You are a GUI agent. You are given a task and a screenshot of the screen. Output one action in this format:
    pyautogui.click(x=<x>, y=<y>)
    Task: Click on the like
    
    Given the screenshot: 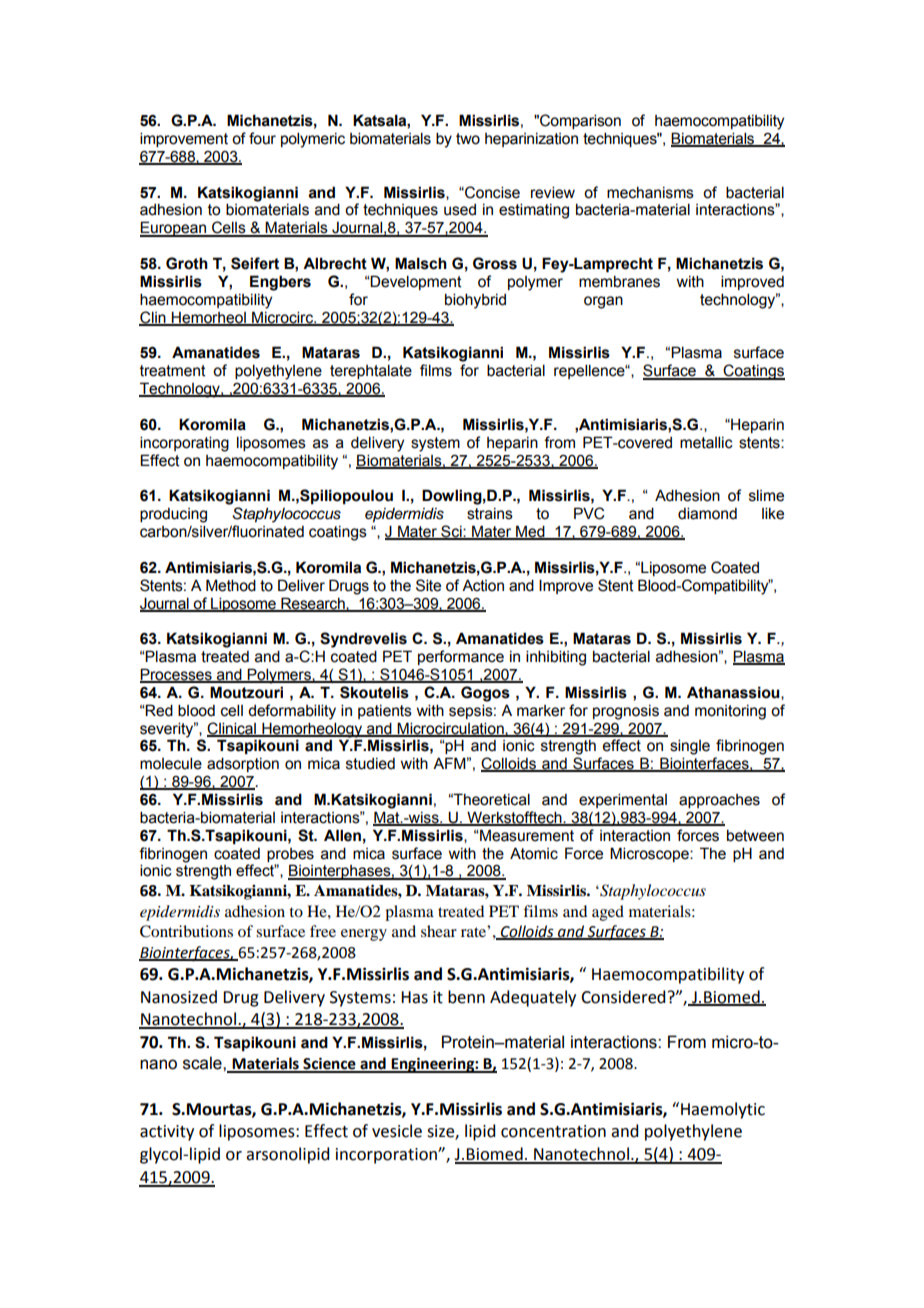 What is the action you would take?
    pyautogui.click(x=773, y=513)
